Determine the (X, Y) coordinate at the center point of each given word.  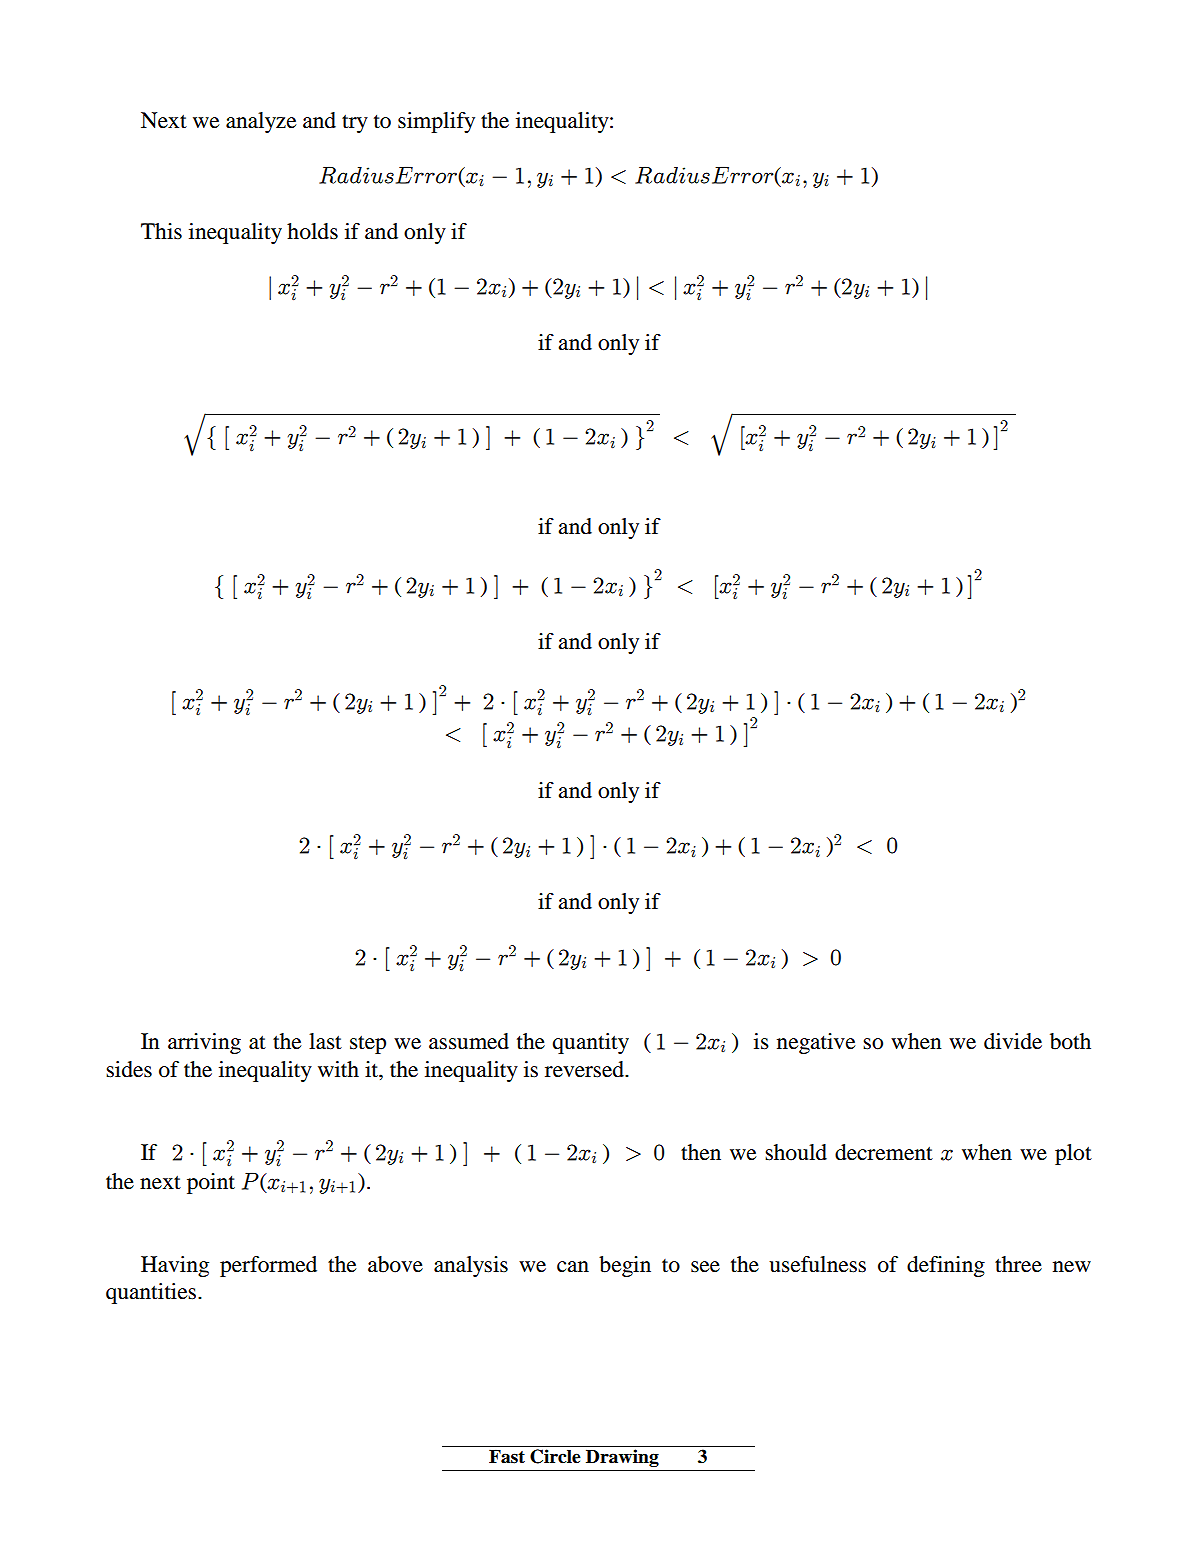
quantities (151, 1293)
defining (946, 1266)
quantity (590, 1043)
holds (312, 231)
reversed (585, 1069)
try (355, 123)
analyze (261, 122)
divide (1013, 1041)
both (1070, 1041)
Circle (555, 1456)
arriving (204, 1043)
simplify (436, 122)
